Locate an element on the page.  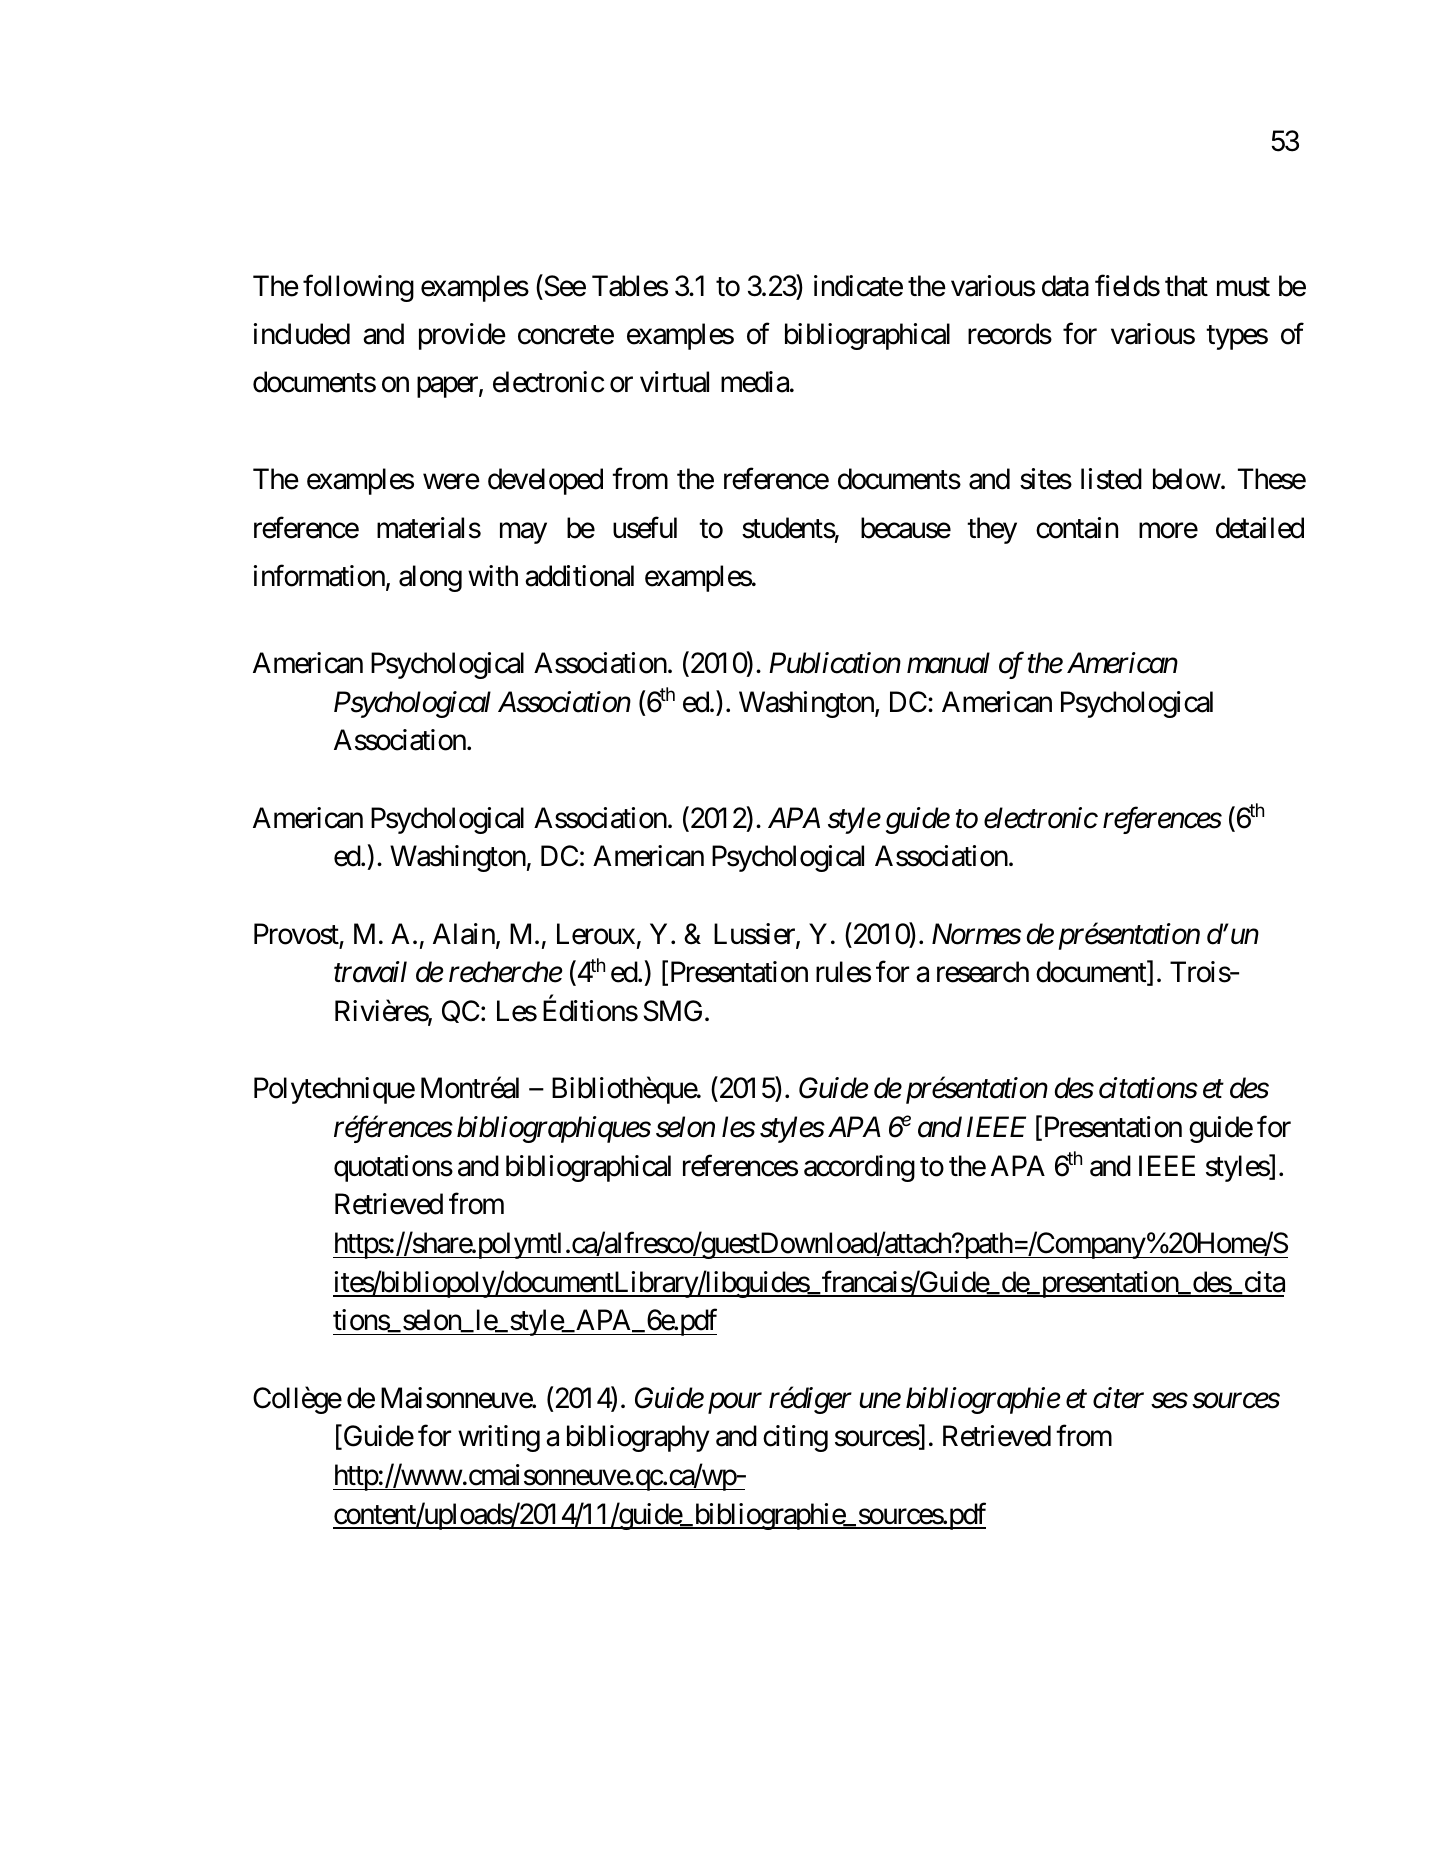
pour is located at coordinates (735, 1403).
